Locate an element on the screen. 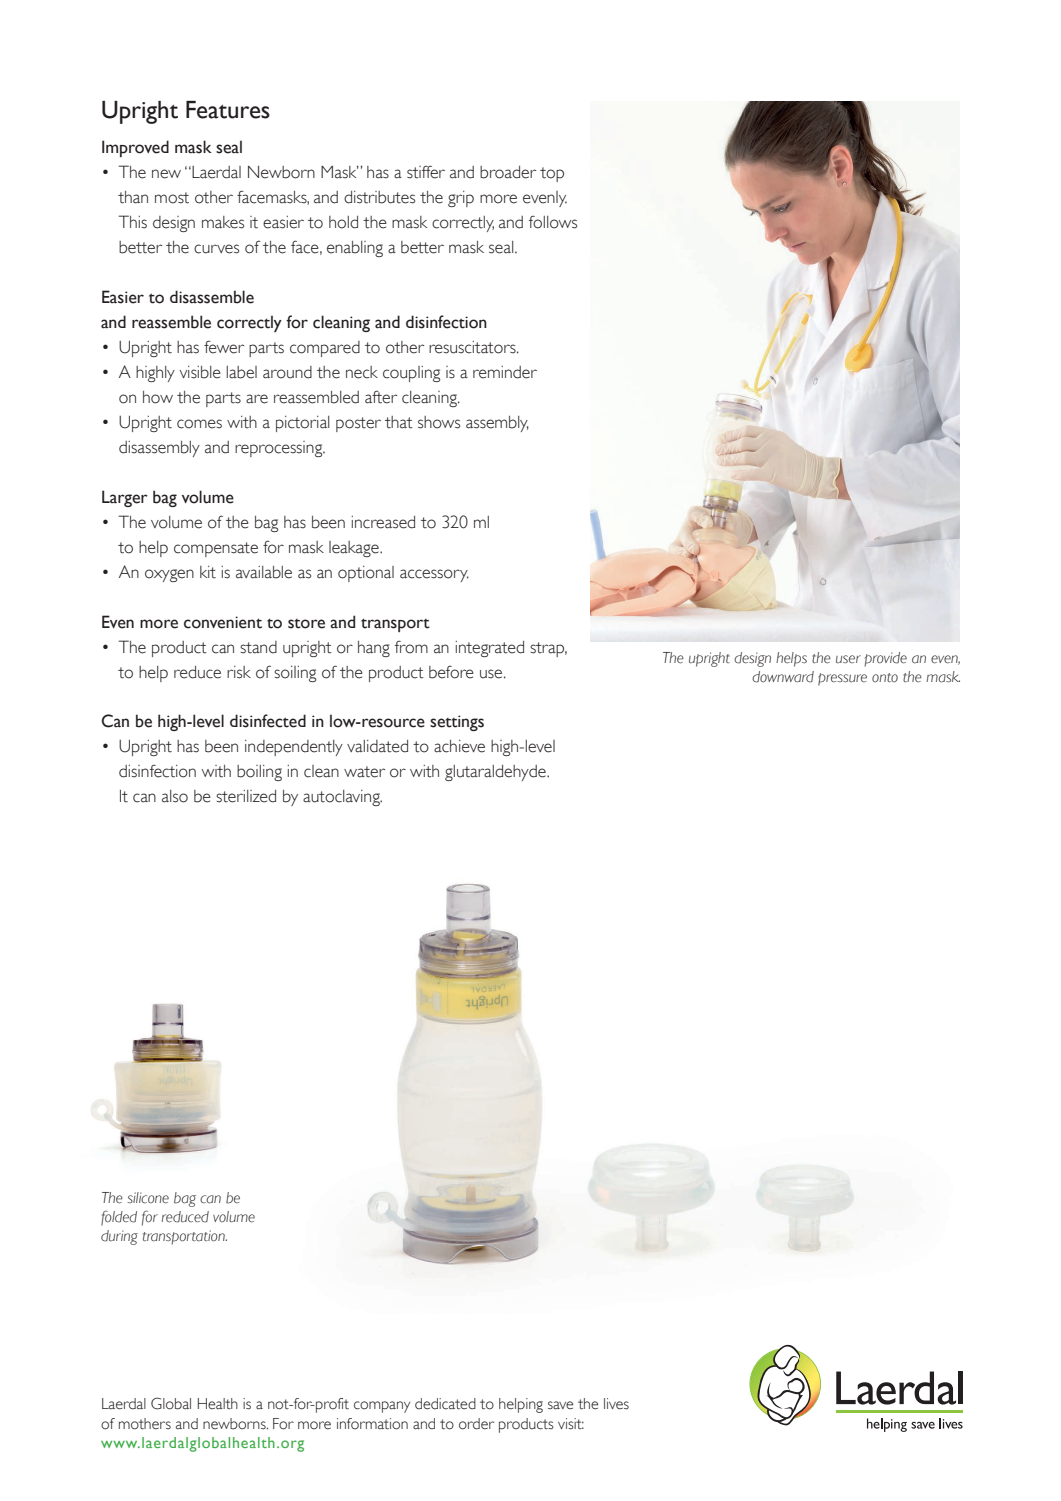  top is located at coordinates (552, 174).
